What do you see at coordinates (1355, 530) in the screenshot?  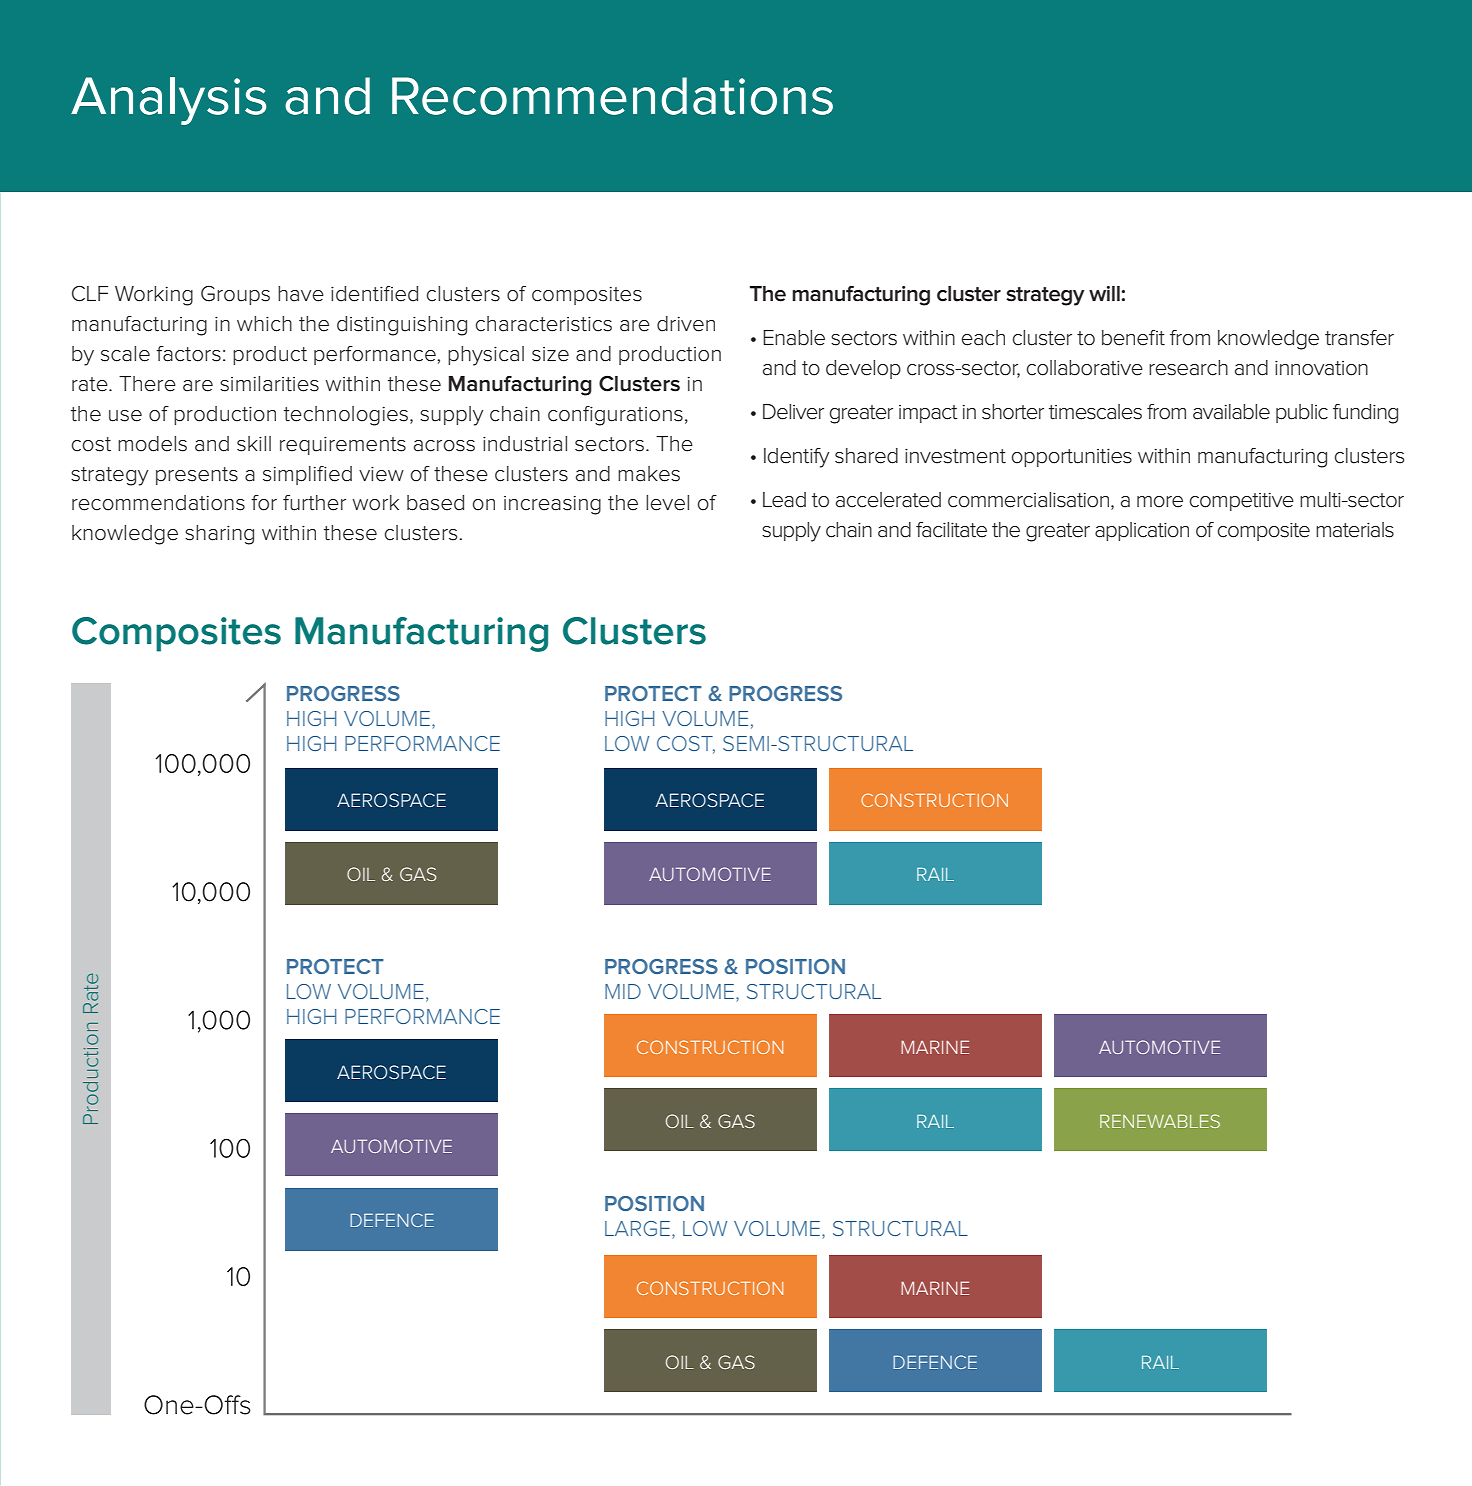 I see `materials` at bounding box center [1355, 530].
